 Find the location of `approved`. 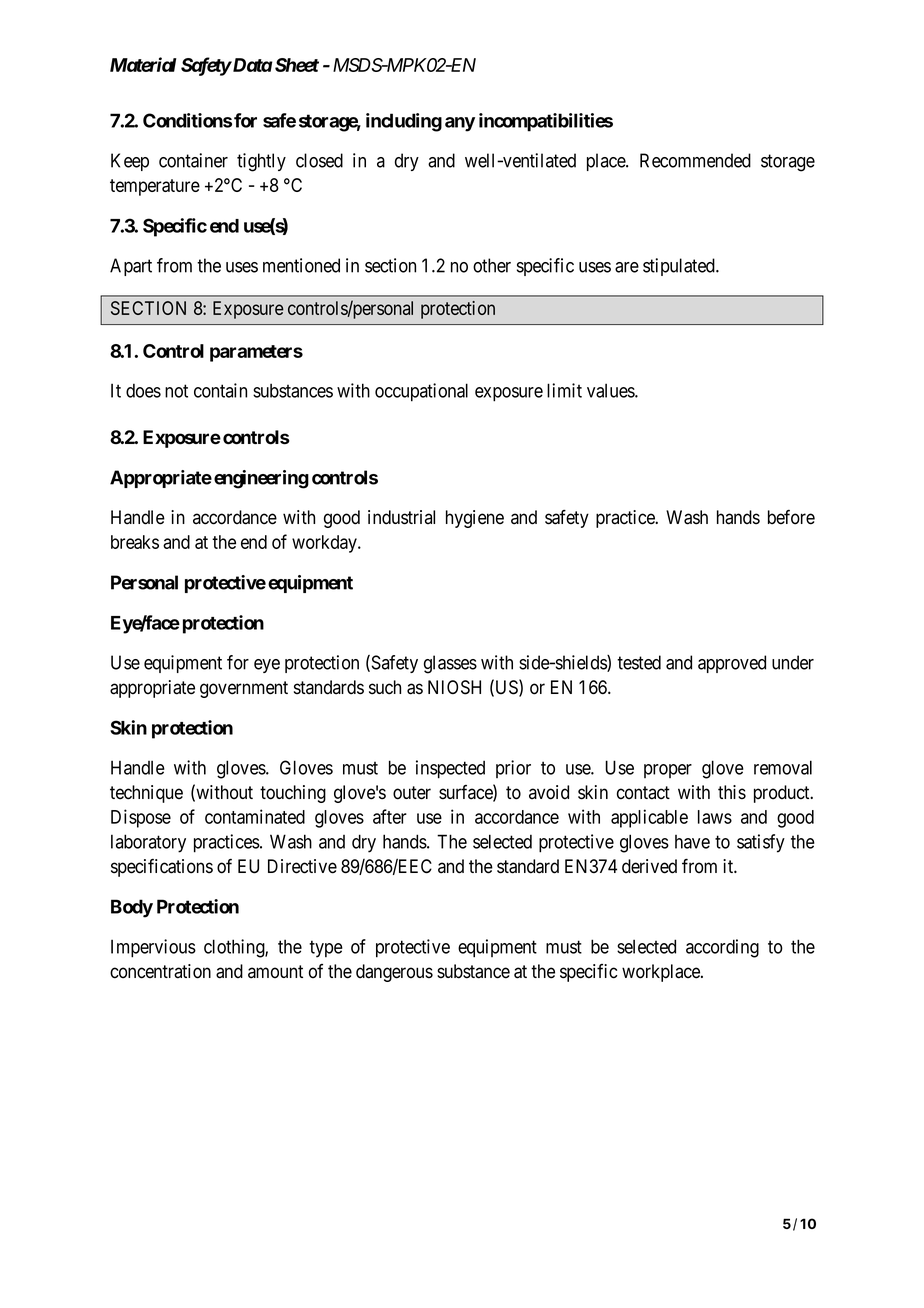

approved is located at coordinates (732, 664).
